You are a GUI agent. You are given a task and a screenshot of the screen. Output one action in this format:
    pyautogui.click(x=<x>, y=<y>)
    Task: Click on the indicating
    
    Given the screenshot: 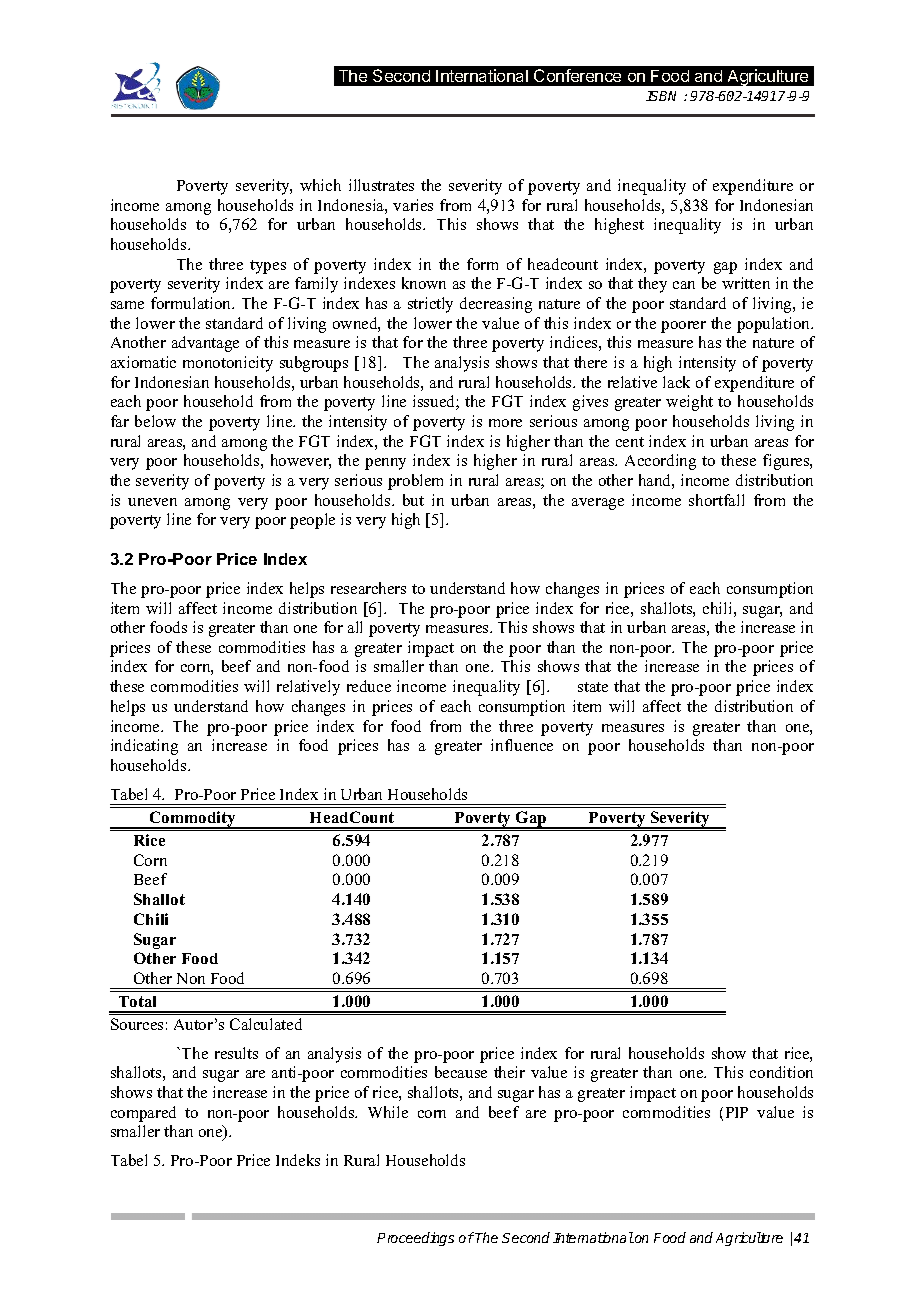 What is the action you would take?
    pyautogui.click(x=144, y=747)
